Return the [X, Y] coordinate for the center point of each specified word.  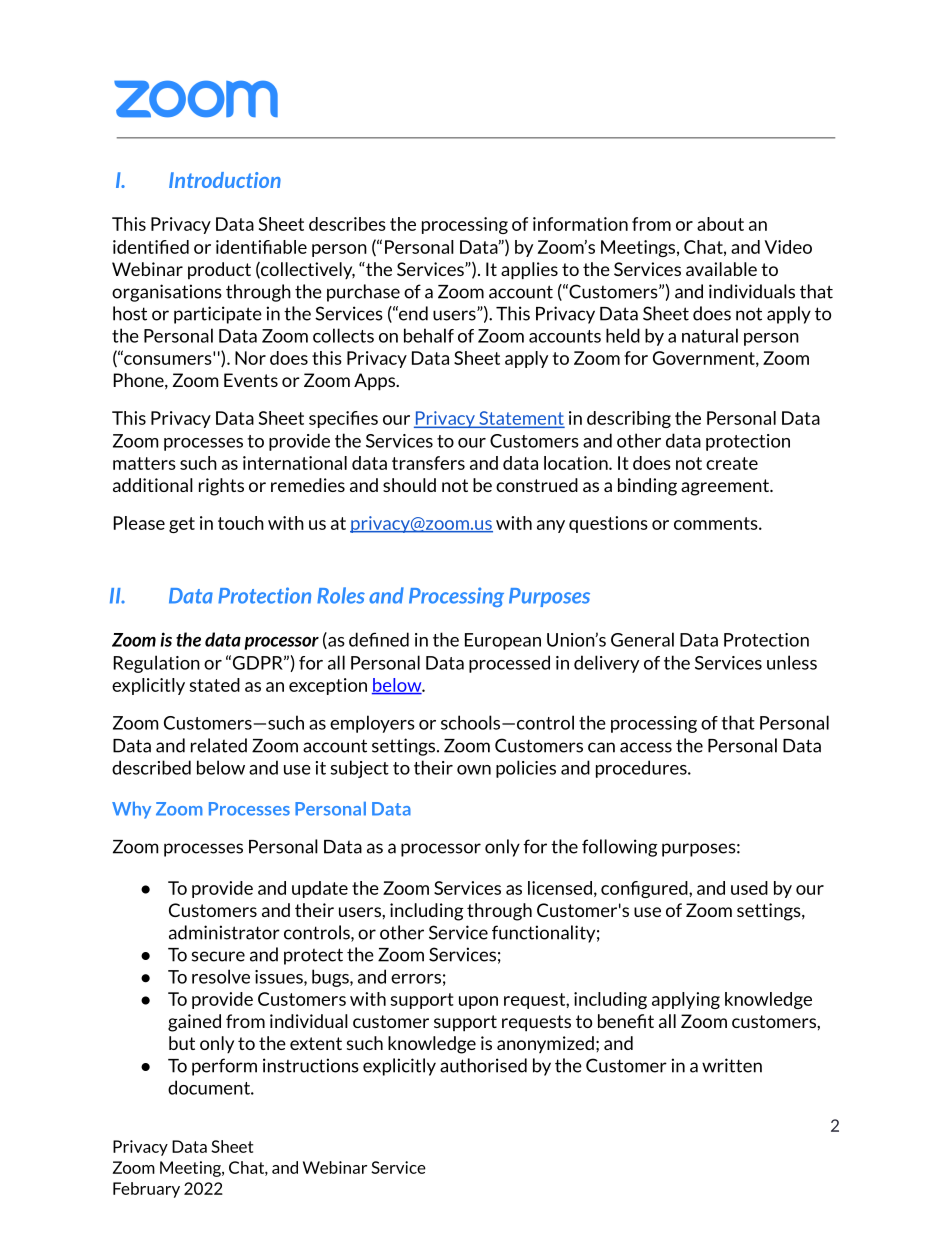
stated [214, 685]
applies [529, 271]
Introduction [225, 180]
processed [509, 664]
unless [792, 662]
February [146, 1190]
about [720, 224]
